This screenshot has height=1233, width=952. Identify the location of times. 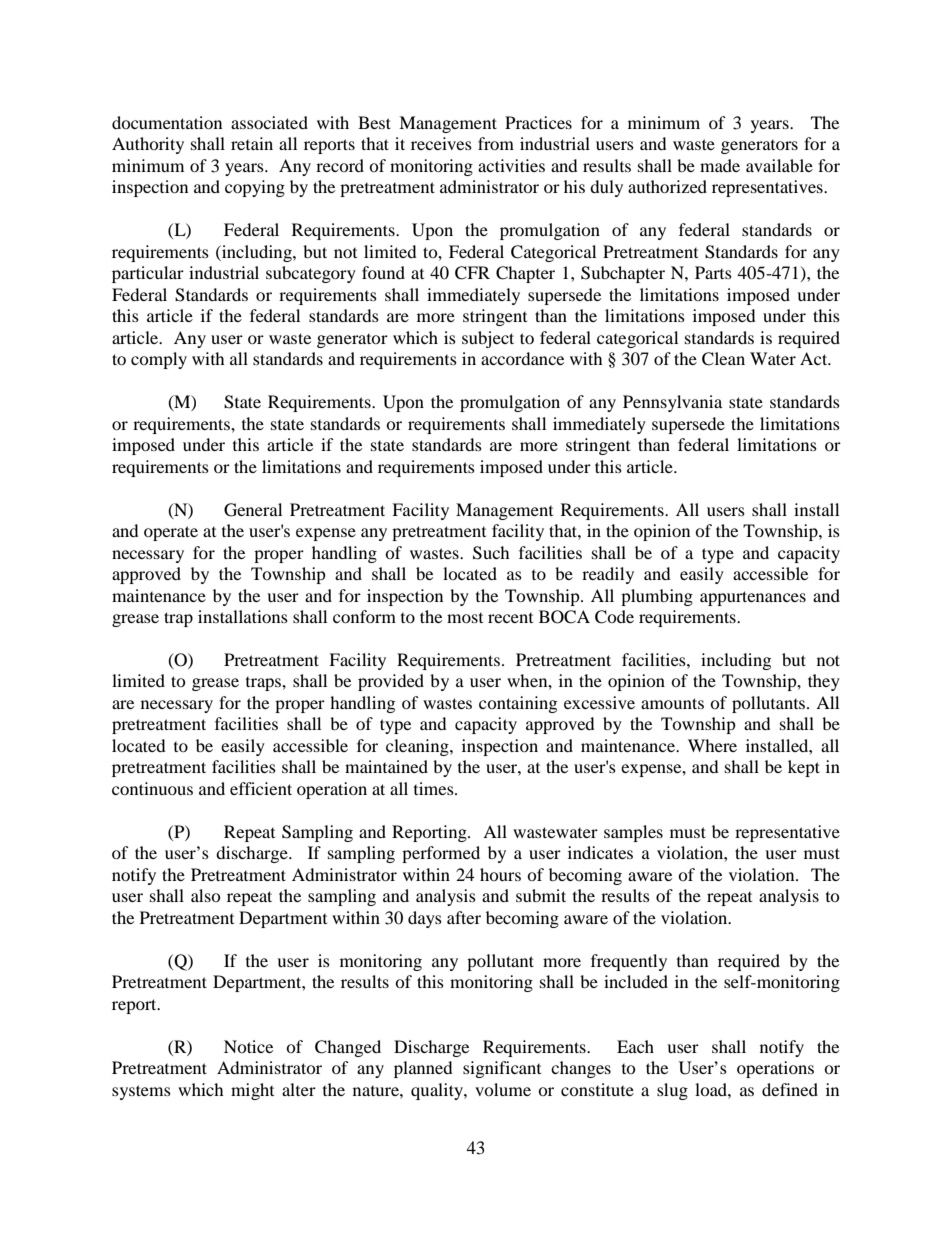
(435, 788).
